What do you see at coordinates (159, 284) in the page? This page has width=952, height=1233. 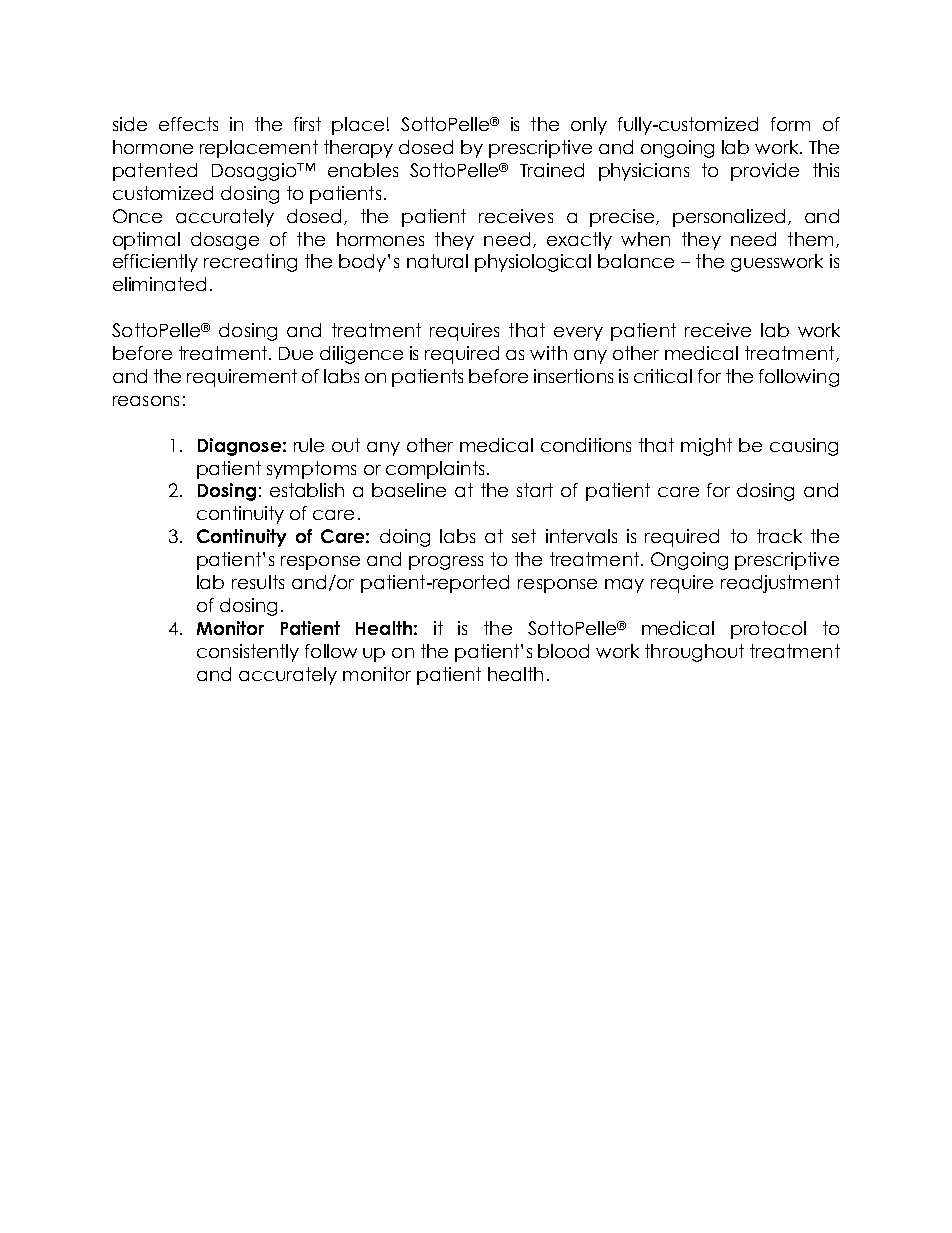 I see `eliminated` at bounding box center [159, 284].
